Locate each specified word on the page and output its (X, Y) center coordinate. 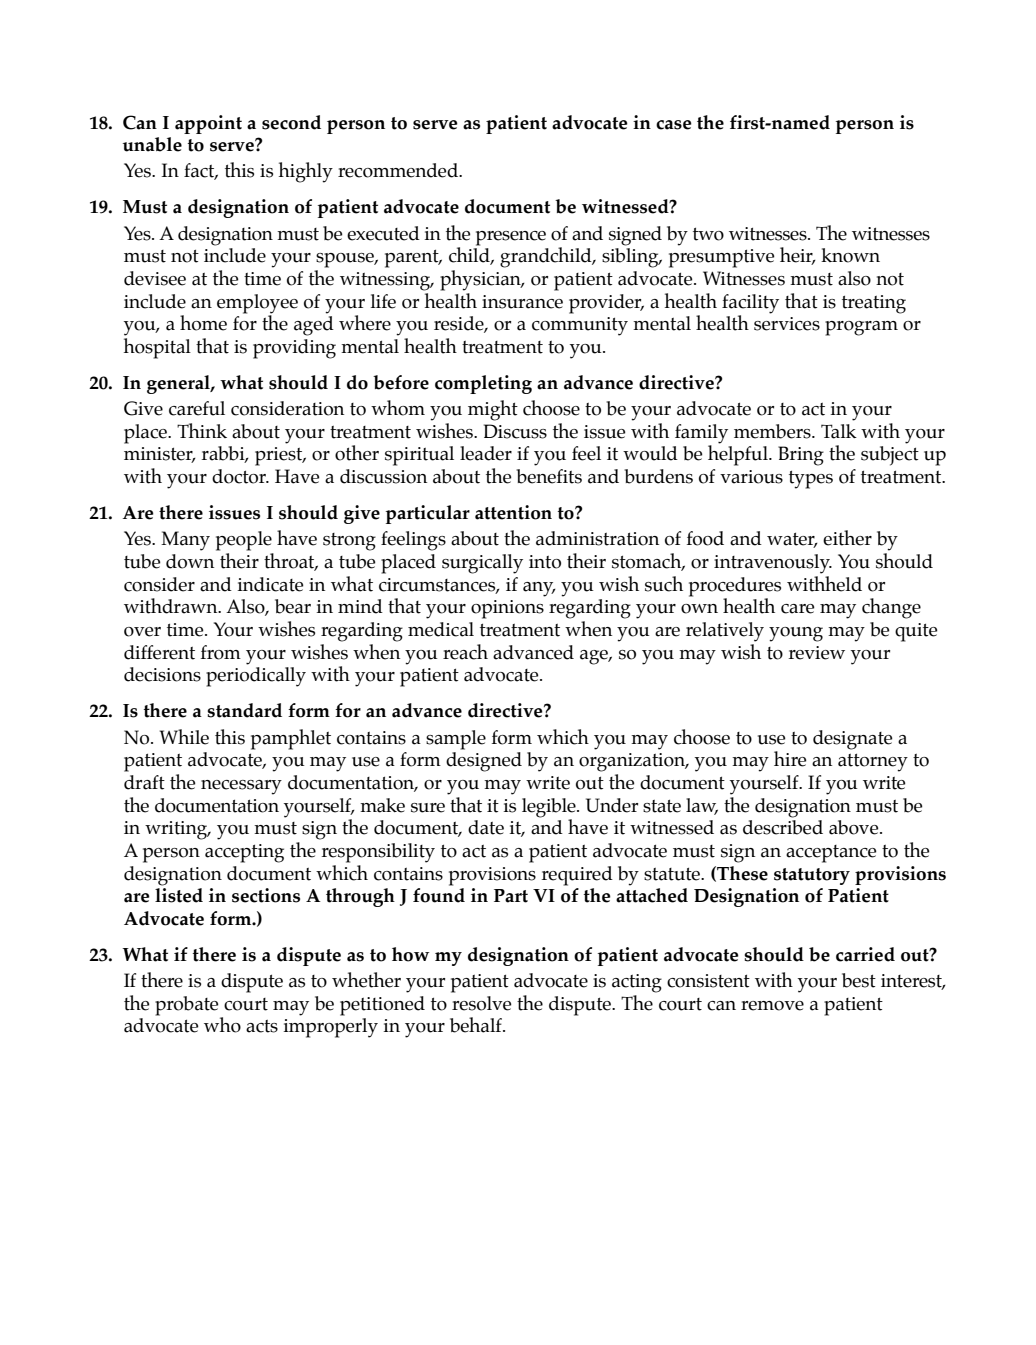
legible (550, 808)
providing (294, 349)
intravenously (773, 564)
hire (790, 759)
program (861, 328)
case (674, 125)
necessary (241, 787)
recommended (399, 170)
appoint (208, 124)
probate (187, 1006)
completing (483, 384)
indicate (270, 584)
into (545, 562)
